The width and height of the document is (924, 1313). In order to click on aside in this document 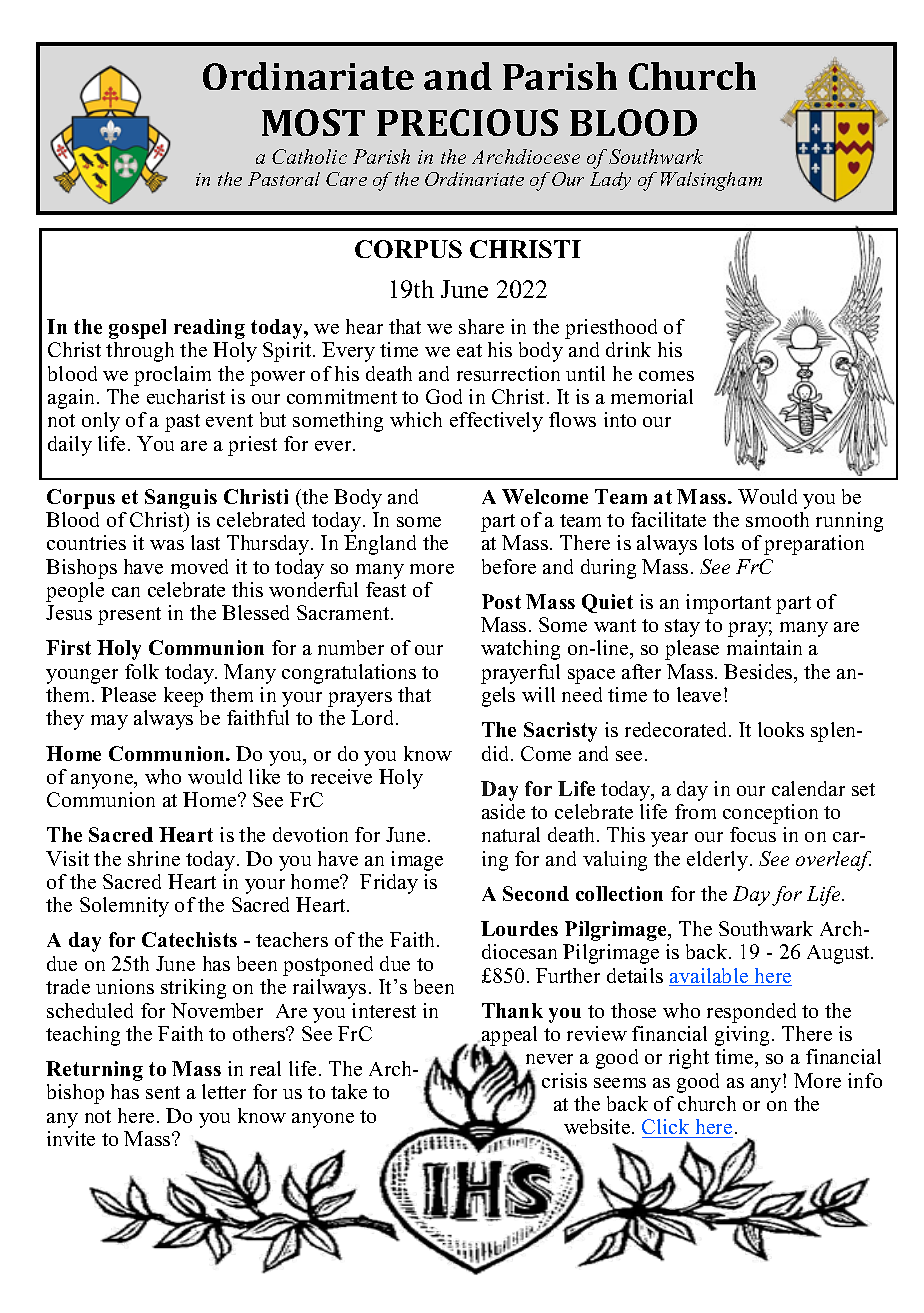, I will do `click(503, 811)`.
